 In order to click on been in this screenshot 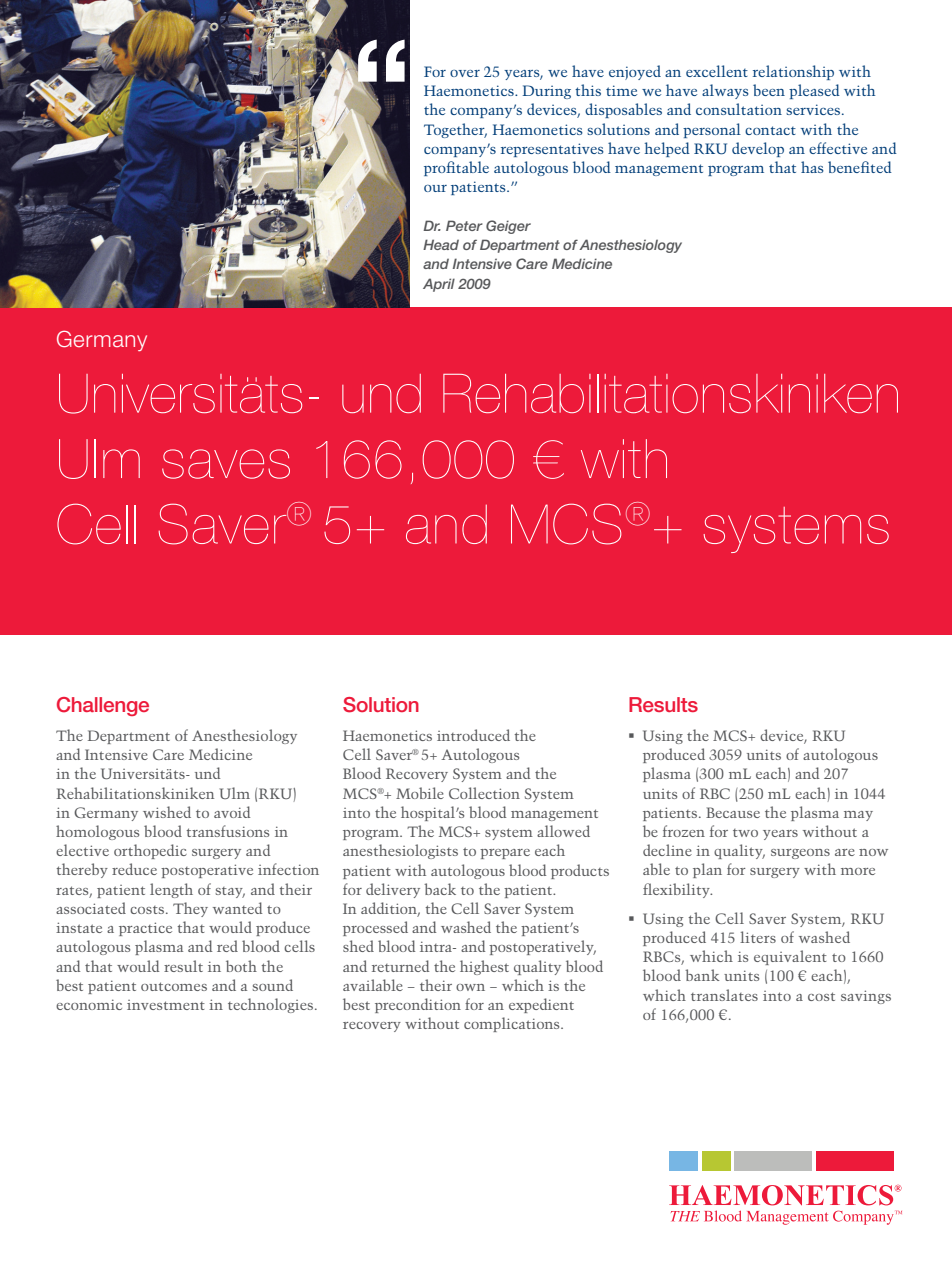, I will do `click(769, 90)`.
